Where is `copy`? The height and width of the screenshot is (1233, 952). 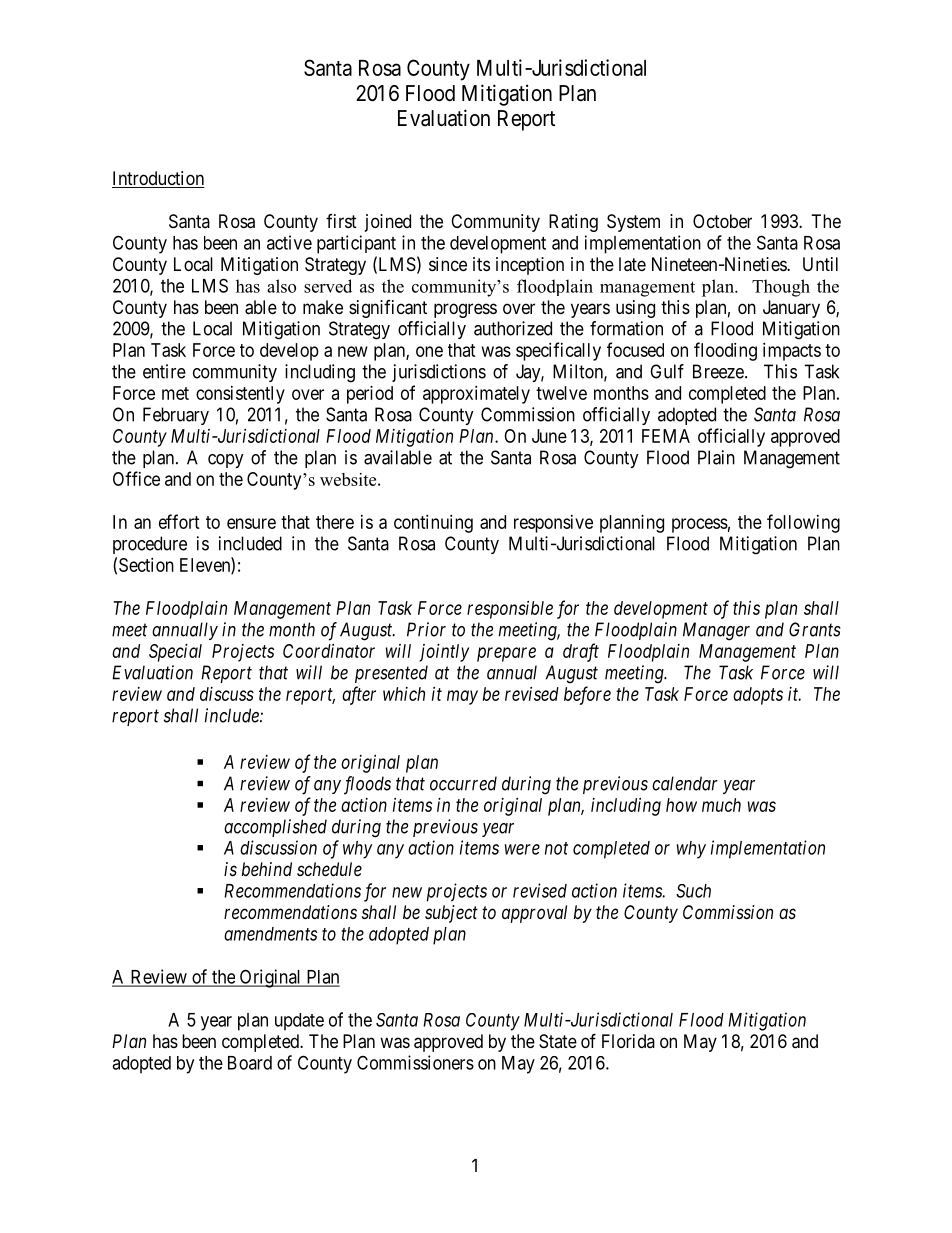 copy is located at coordinates (226, 461).
